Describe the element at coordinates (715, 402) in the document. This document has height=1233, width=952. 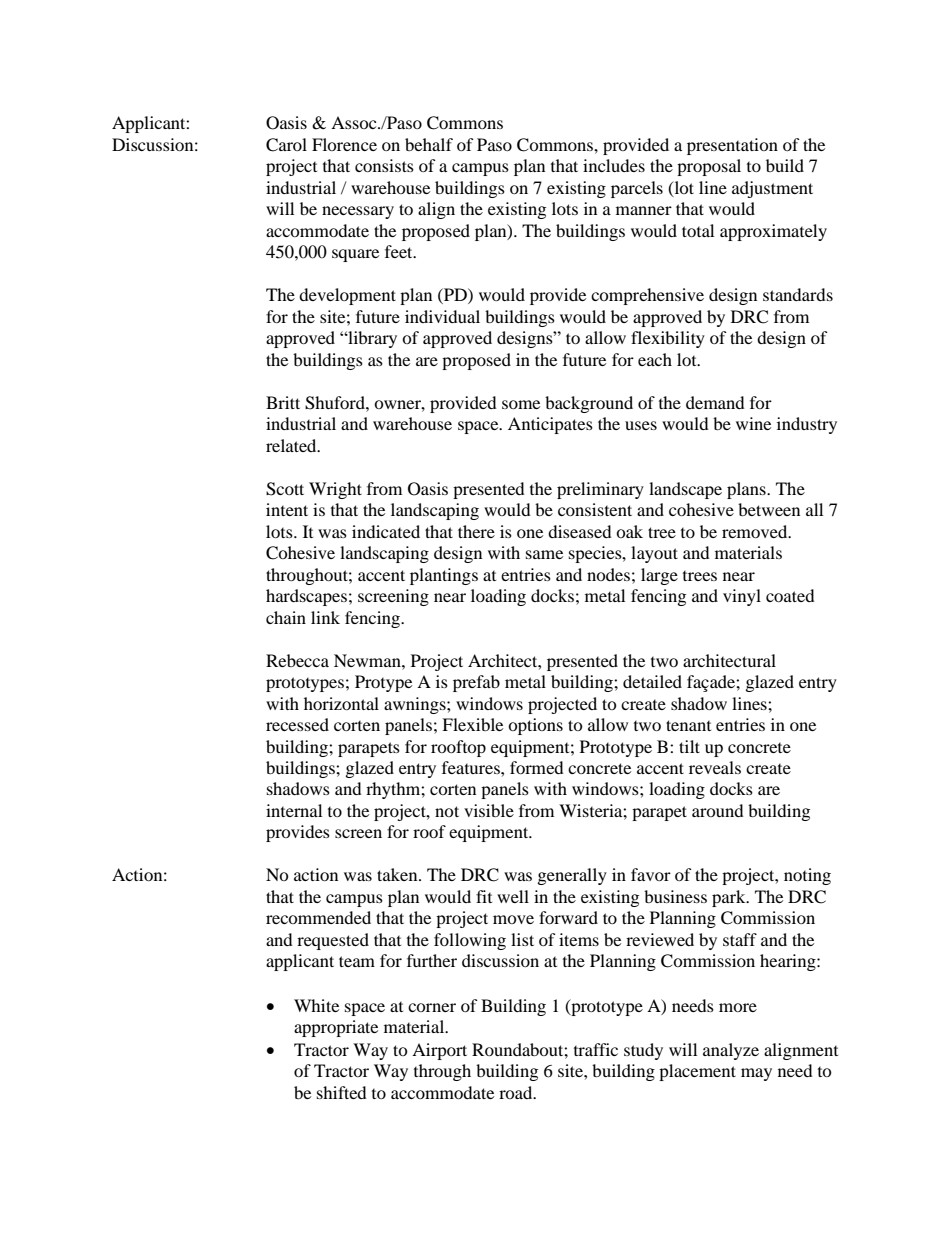
I see `demand` at that location.
